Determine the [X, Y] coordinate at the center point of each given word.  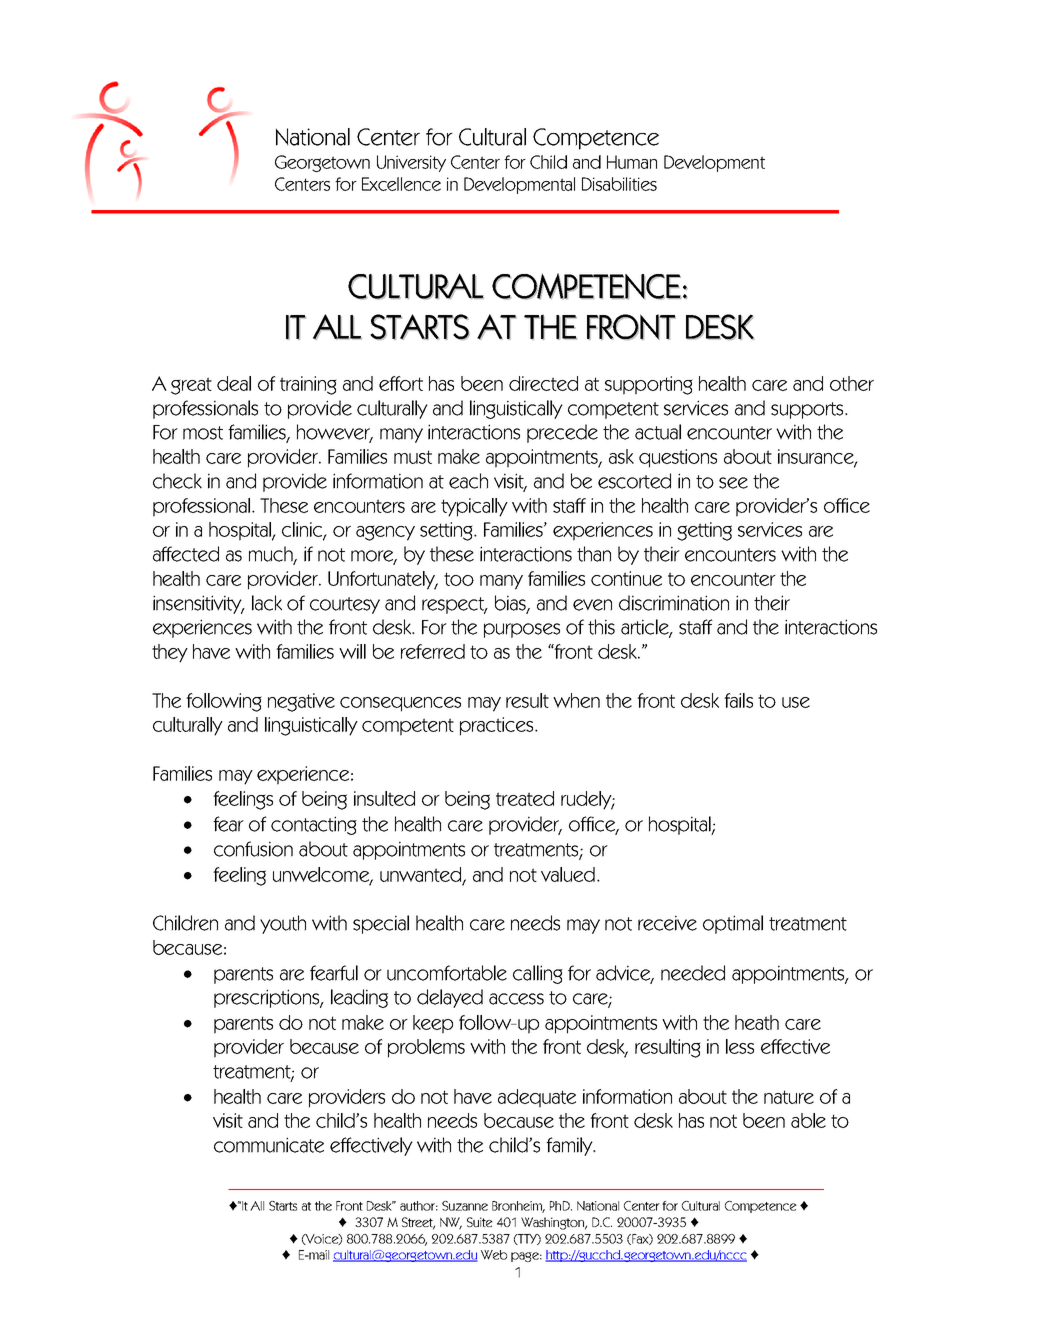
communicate [269, 1145]
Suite [480, 1222]
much [272, 555]
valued [568, 874]
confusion [253, 849]
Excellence [401, 184]
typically [474, 507]
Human [632, 162]
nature [789, 1097]
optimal [733, 924]
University [411, 163]
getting [704, 531]
